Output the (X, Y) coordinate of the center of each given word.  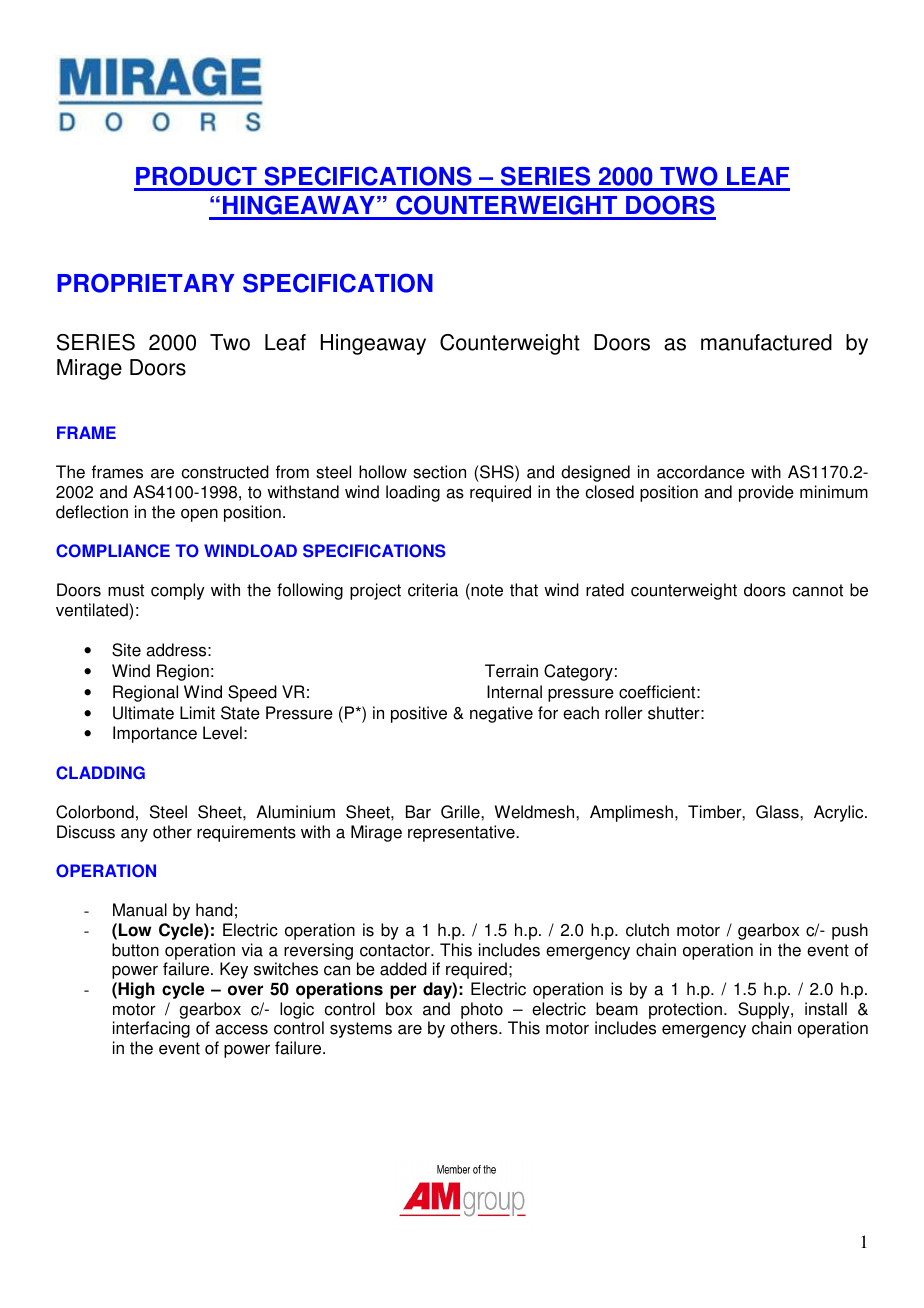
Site (126, 650)
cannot (818, 590)
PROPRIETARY (146, 283)
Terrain (511, 671)
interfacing (151, 1029)
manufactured (766, 342)
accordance (701, 472)
